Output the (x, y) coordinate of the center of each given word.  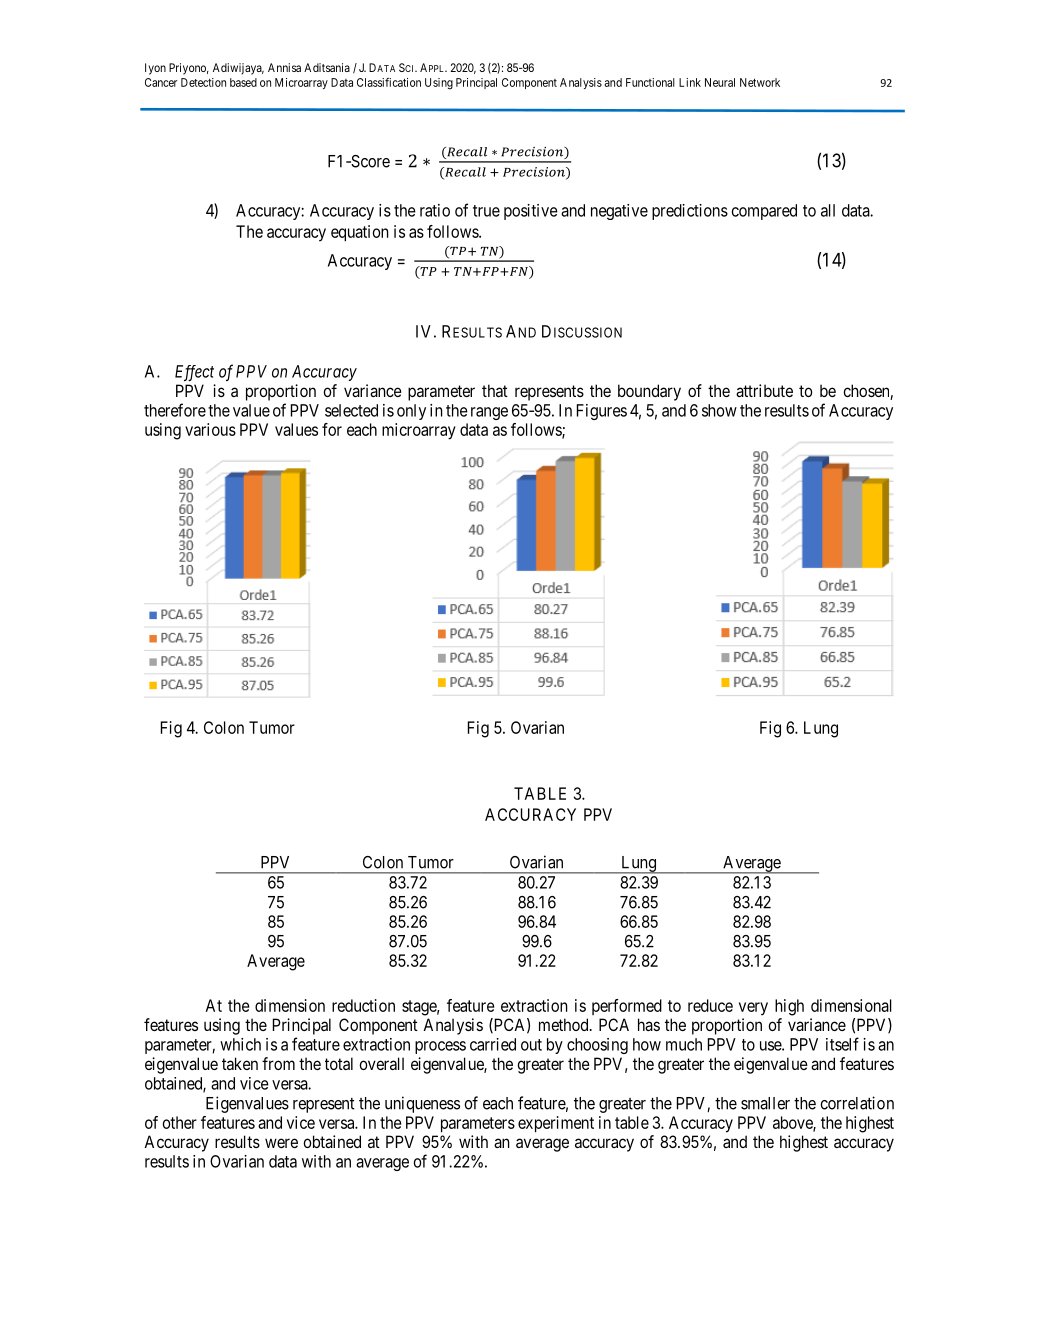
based (243, 82)
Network (760, 82)
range (489, 413)
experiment (556, 1124)
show (719, 410)
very (753, 1009)
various (210, 429)
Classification (389, 82)
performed (627, 1007)
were (281, 1143)
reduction (363, 1005)
